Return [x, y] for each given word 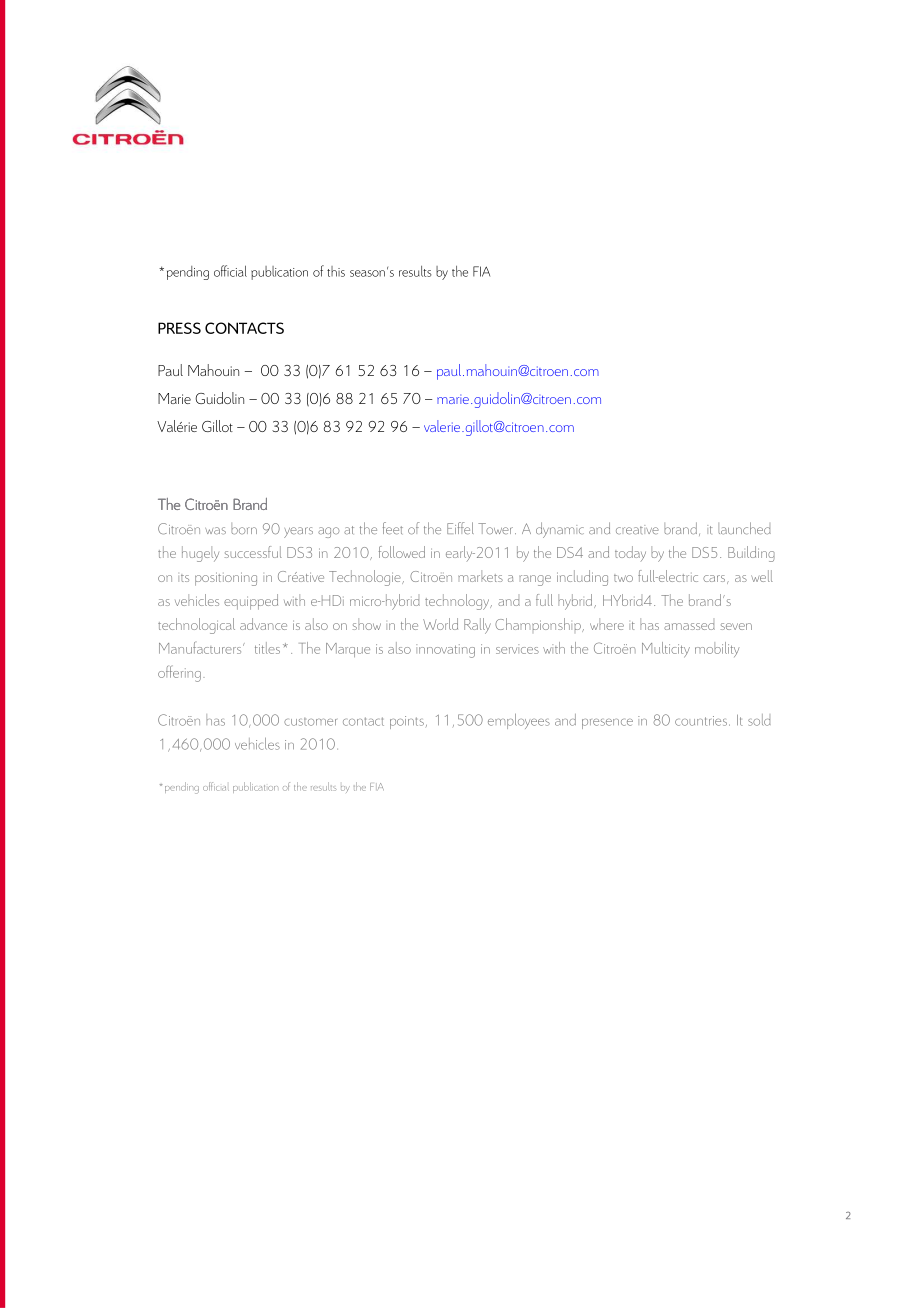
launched [744, 528]
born [244, 529]
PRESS [179, 328]
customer [310, 722]
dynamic [560, 530]
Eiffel [460, 528]
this [336, 271]
